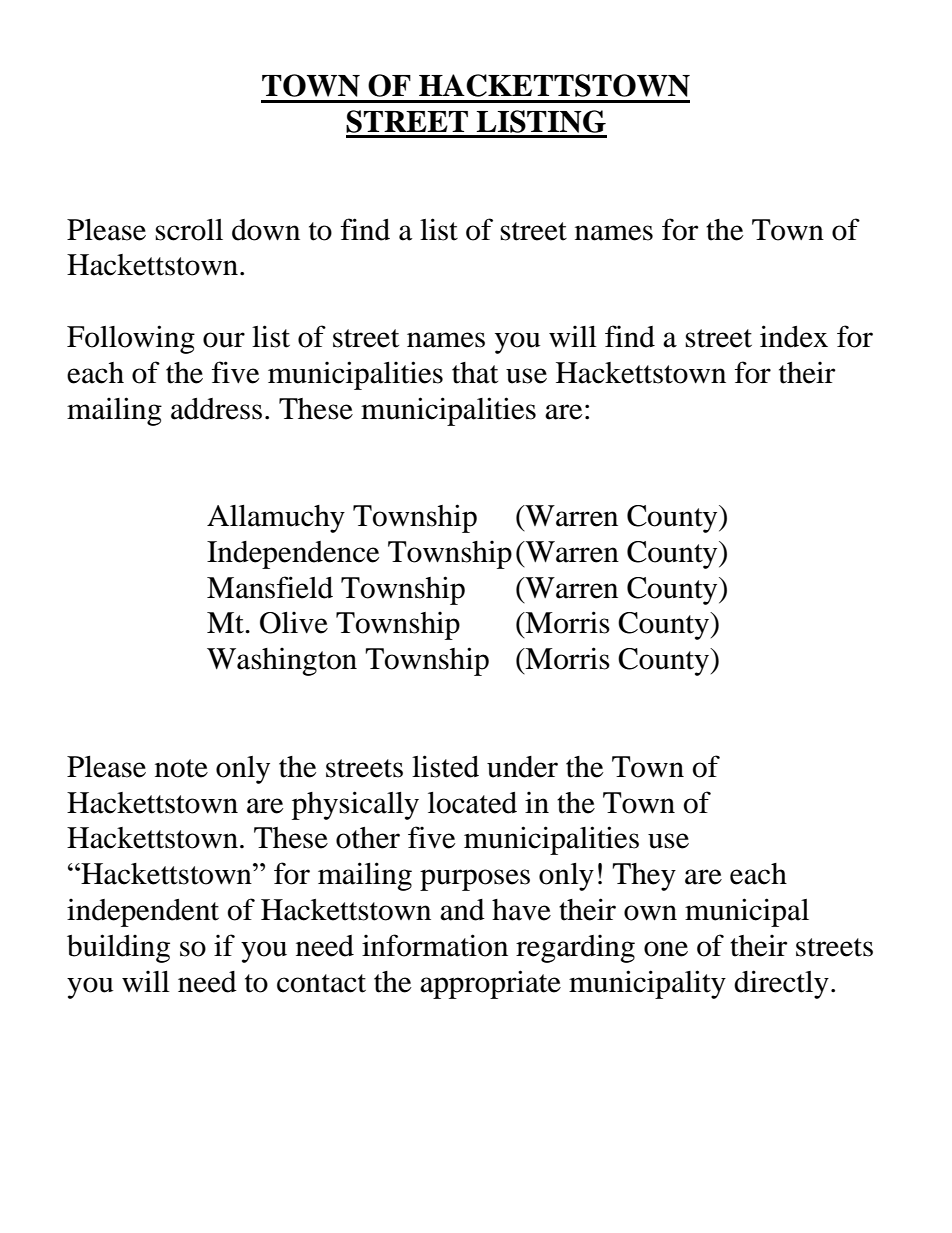 The image size is (952, 1233). I want to click on Washington, so click(282, 661).
